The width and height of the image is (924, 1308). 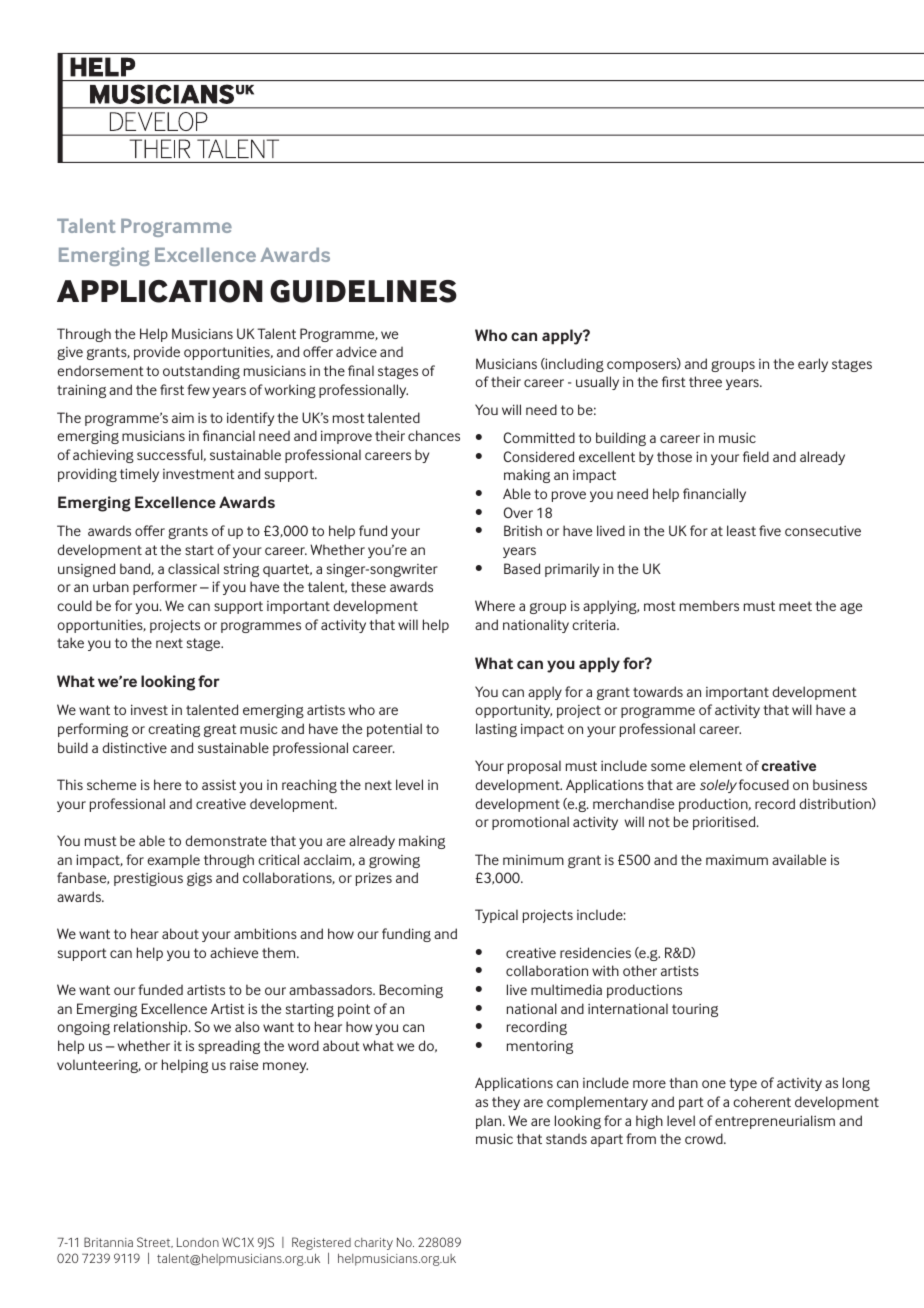 What do you see at coordinates (155, 1242) in the image?
I see `Street` at bounding box center [155, 1242].
